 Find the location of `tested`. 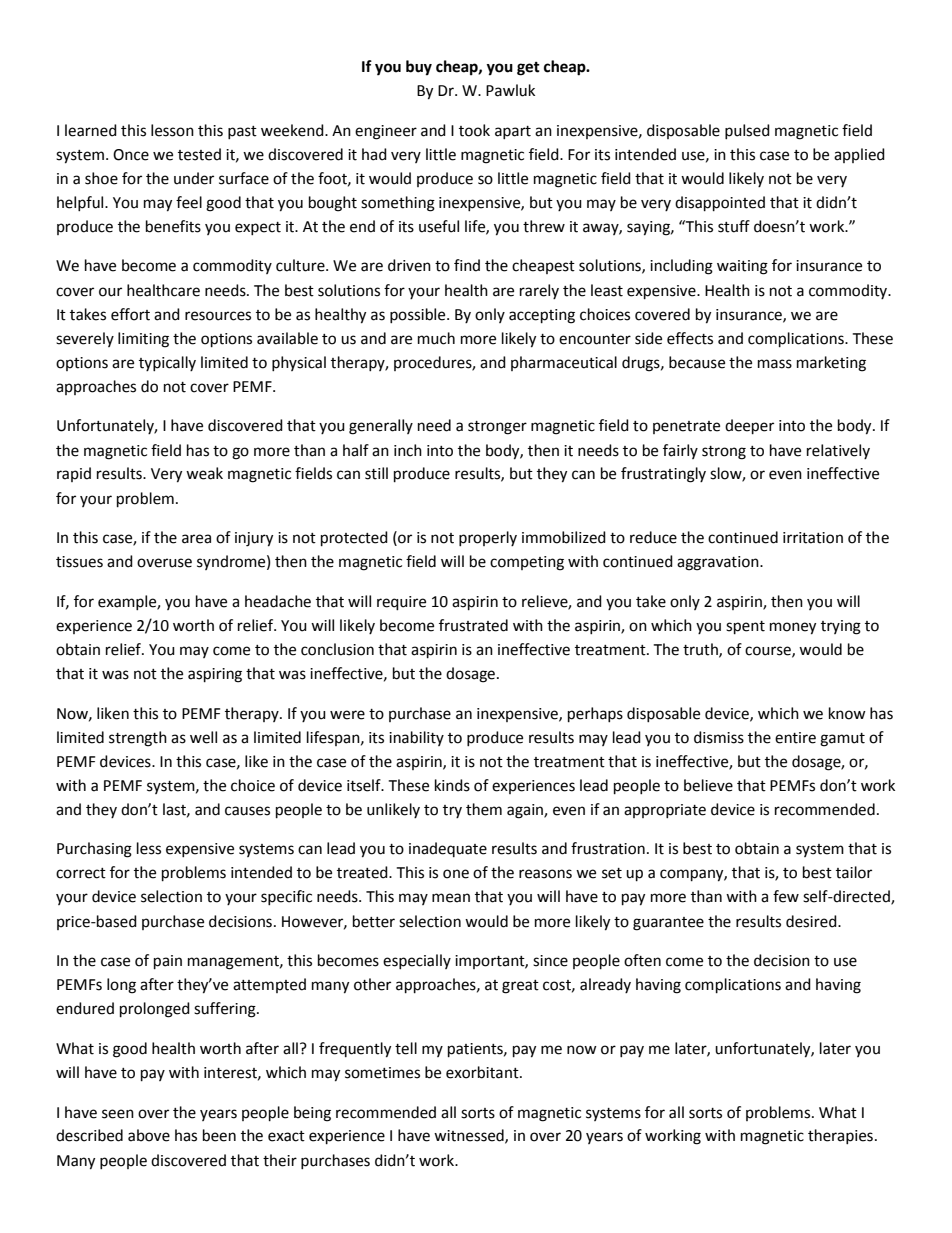

tested is located at coordinates (199, 154).
